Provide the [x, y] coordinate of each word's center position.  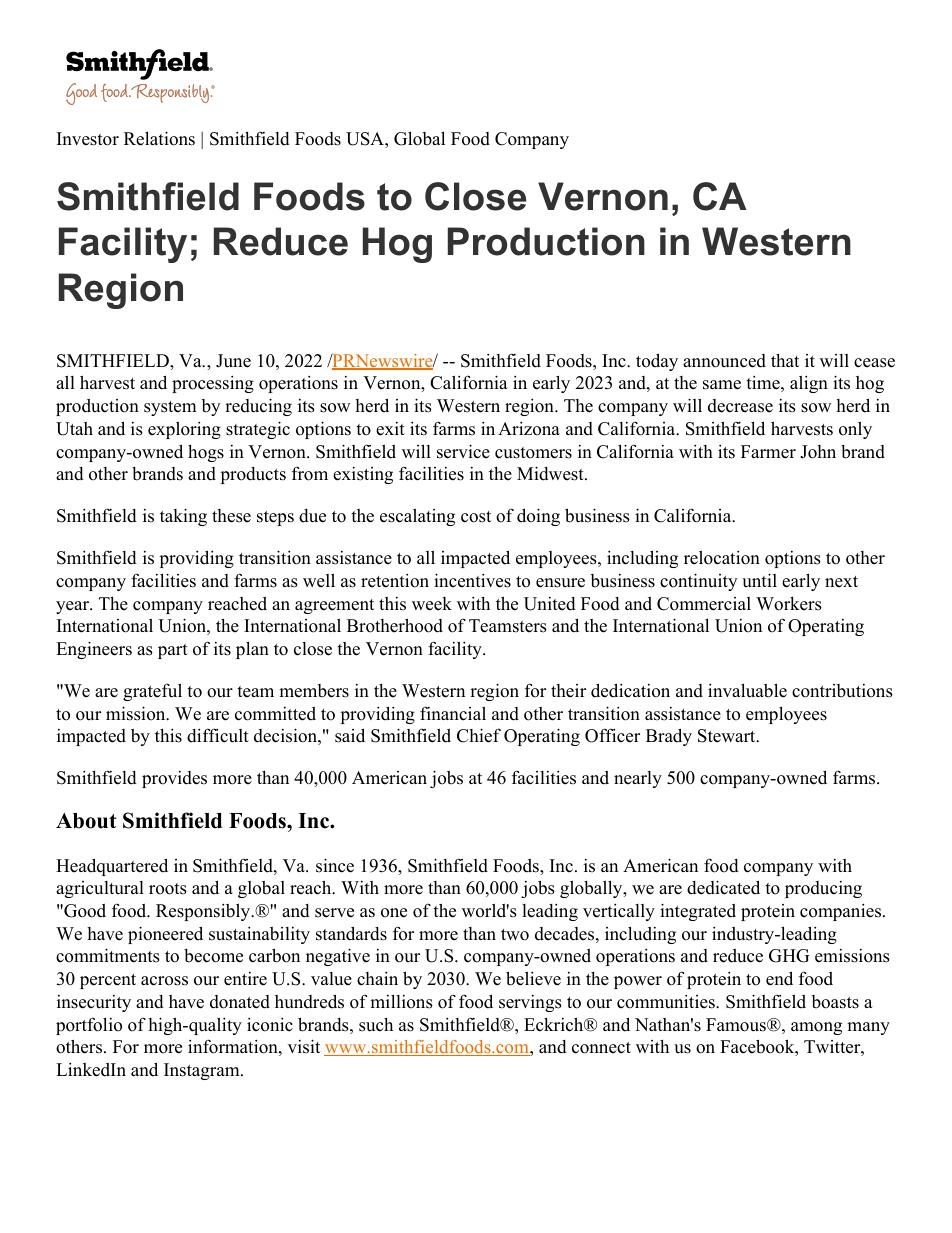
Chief [479, 735]
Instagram [203, 1071]
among [816, 1028]
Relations [159, 138]
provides [174, 779]
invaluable [747, 690]
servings [530, 1003]
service [463, 451]
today [657, 362]
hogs [206, 453]
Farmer [768, 452]
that [785, 360]
